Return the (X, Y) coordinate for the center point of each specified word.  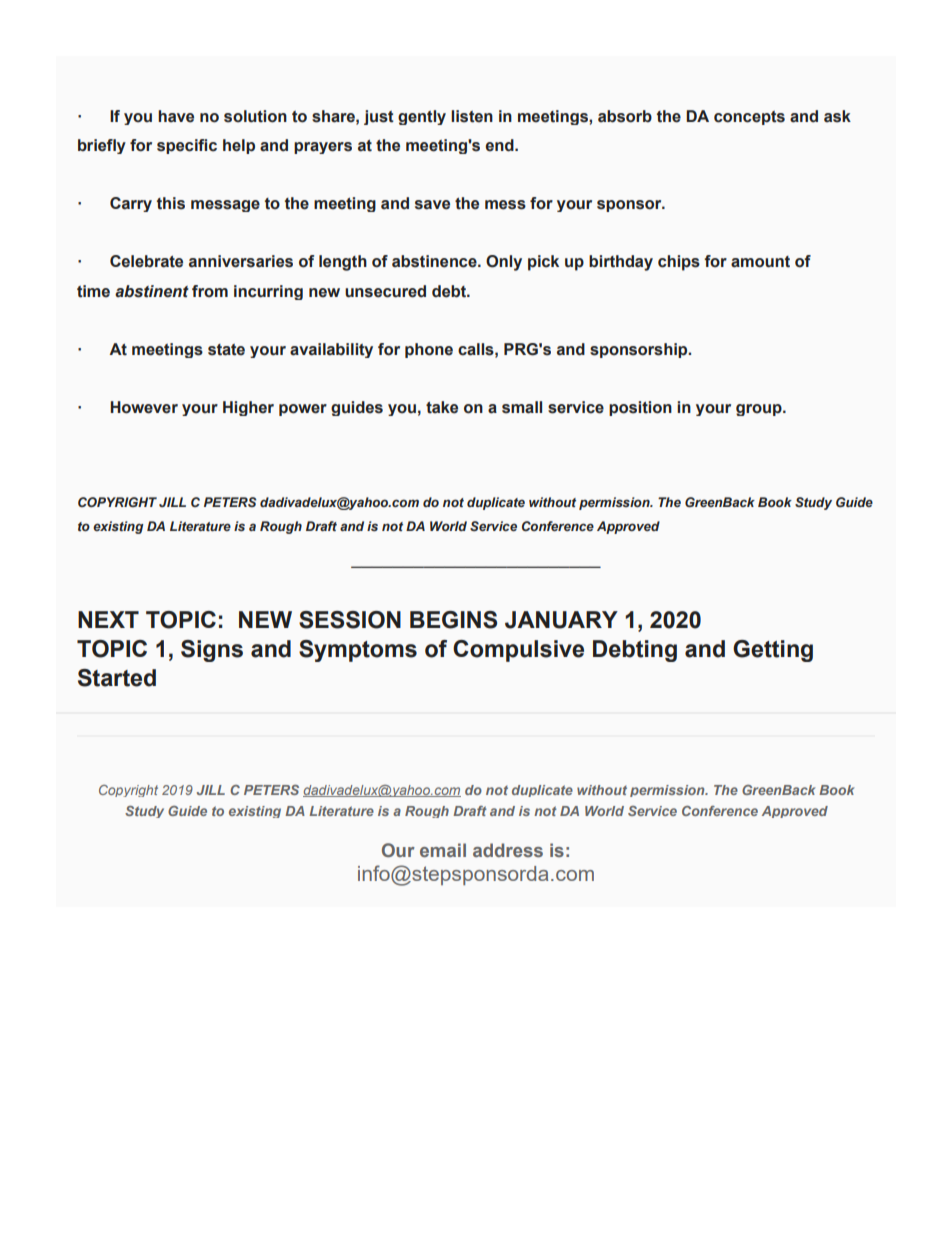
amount (760, 262)
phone (429, 350)
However (144, 407)
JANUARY (561, 620)
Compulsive (518, 651)
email (443, 850)
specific (187, 146)
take (442, 407)
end (500, 145)
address (508, 850)
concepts (749, 118)
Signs (212, 651)
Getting (773, 651)
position (640, 408)
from (210, 291)
